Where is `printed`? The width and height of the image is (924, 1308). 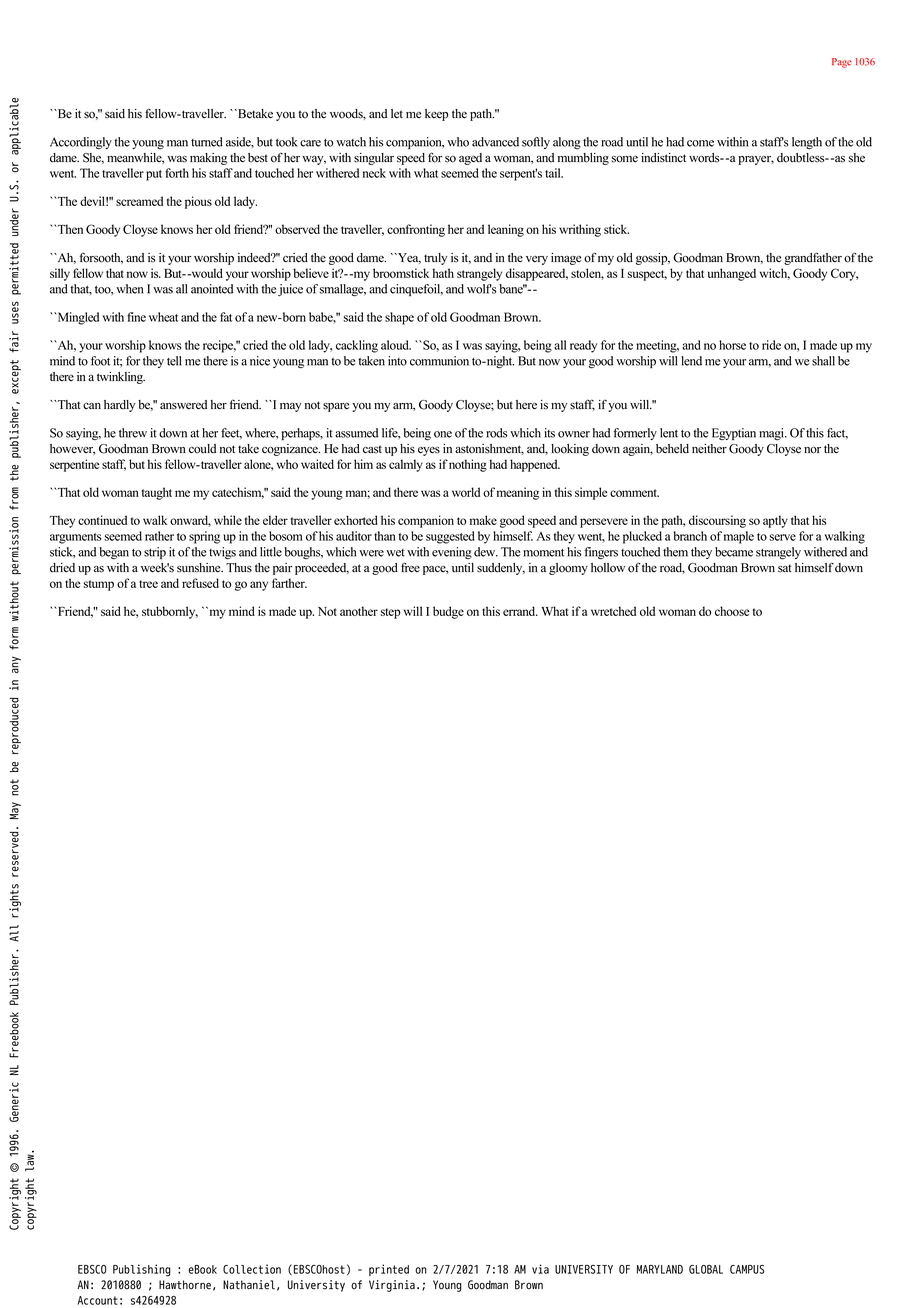
printed is located at coordinates (389, 1270).
